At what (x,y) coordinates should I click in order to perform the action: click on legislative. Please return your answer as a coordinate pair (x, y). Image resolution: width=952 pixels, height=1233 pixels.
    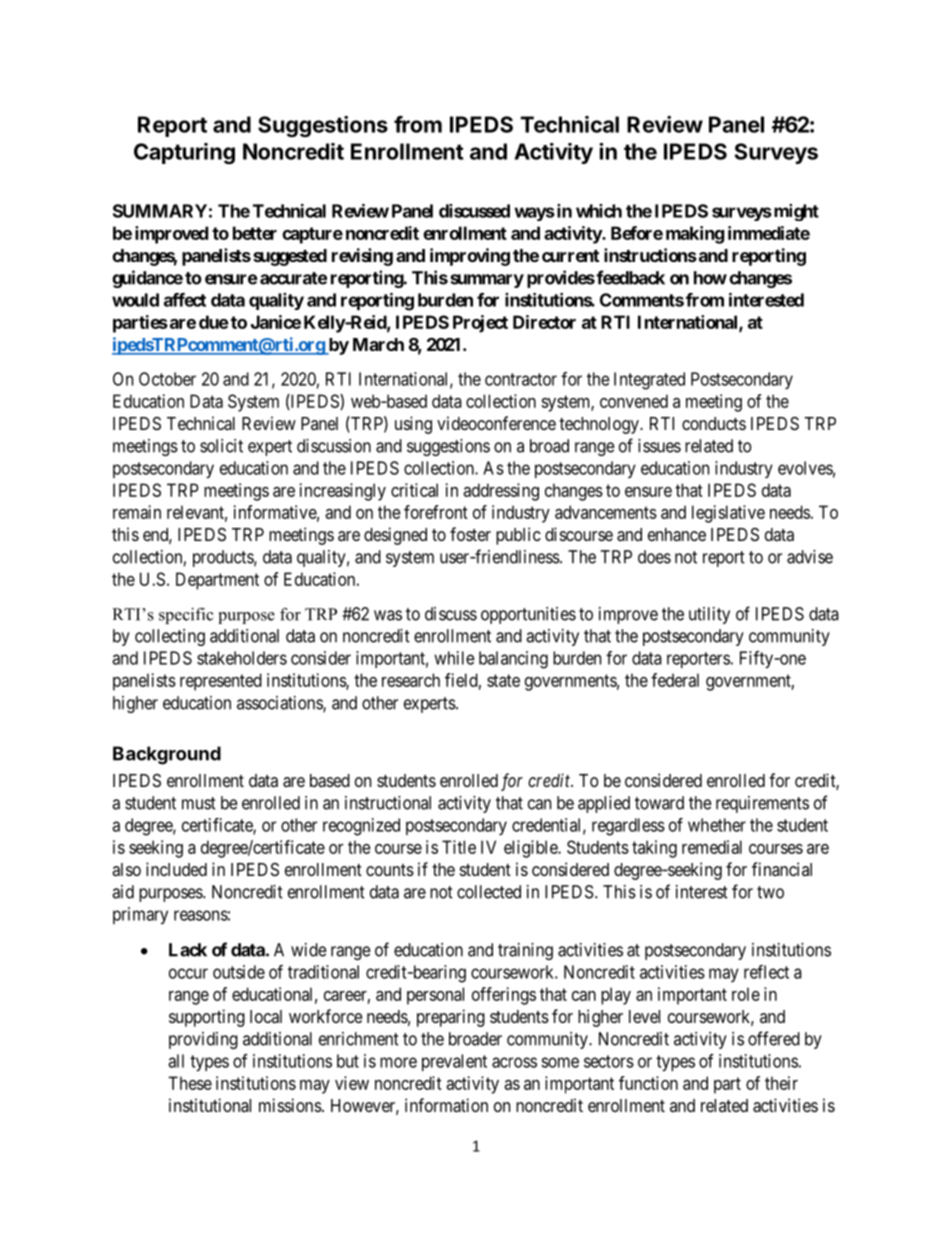
    Looking at the image, I should click on (728, 514).
